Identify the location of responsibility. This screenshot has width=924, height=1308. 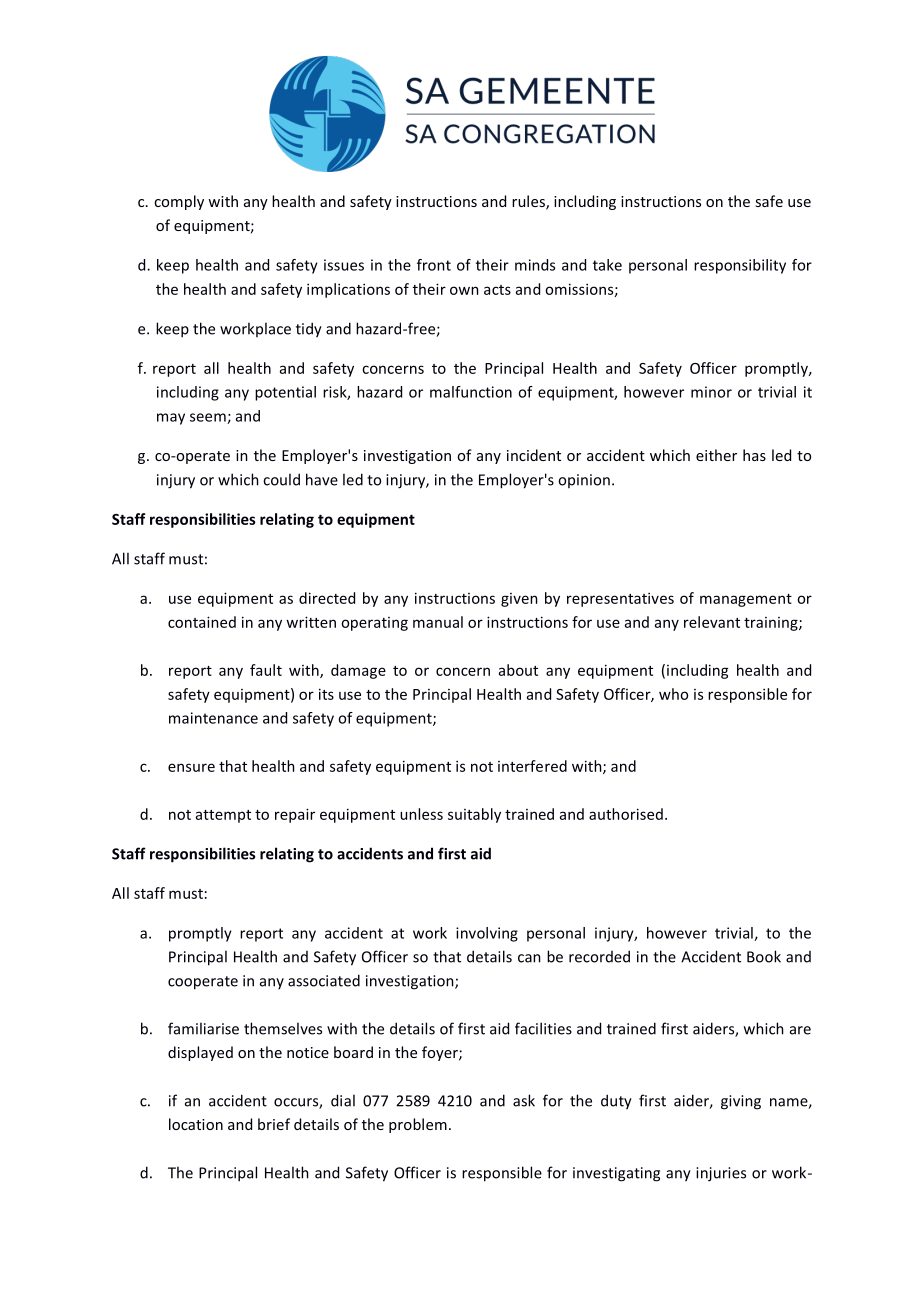
(740, 266).
